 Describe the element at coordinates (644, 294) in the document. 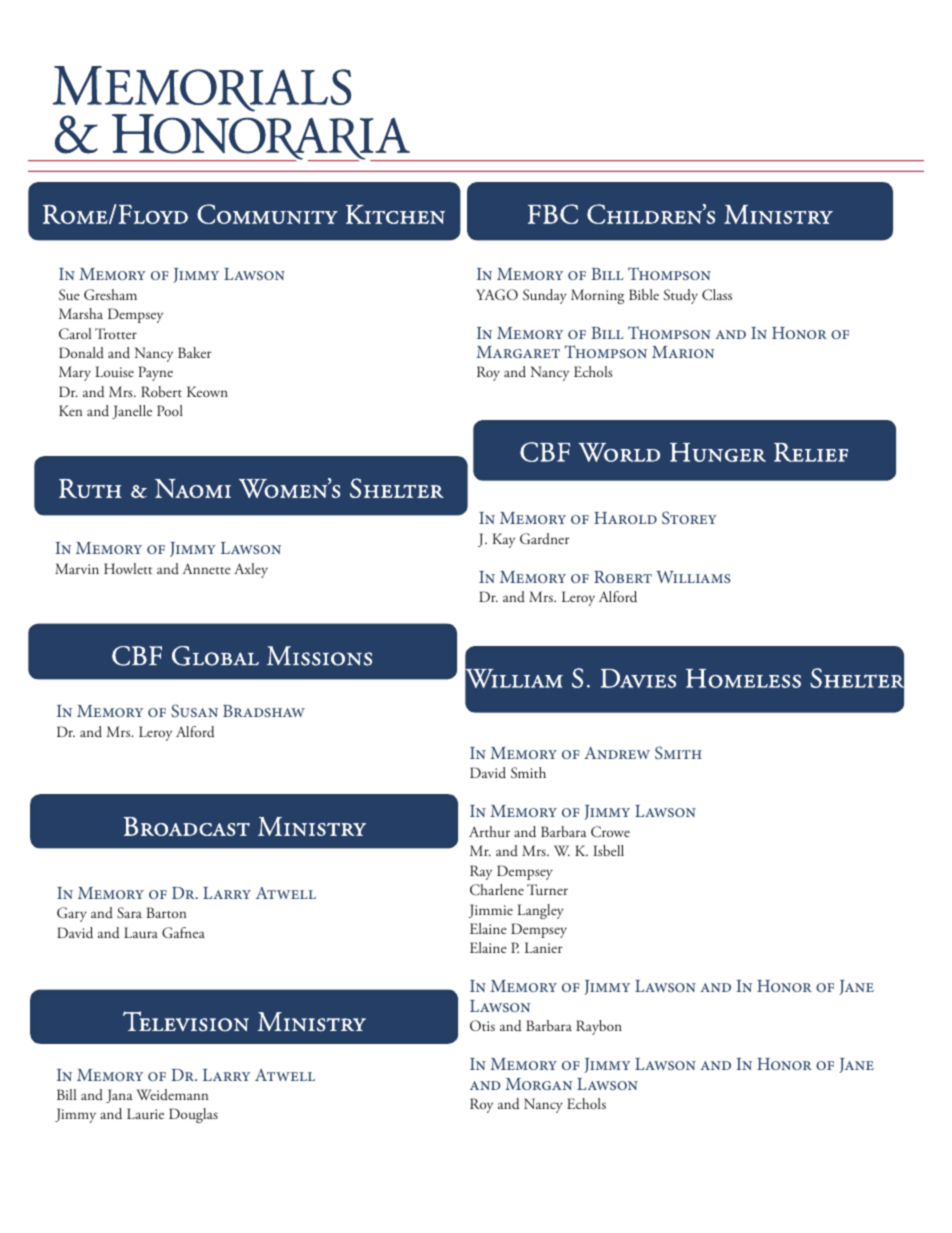

I see `Bible` at that location.
